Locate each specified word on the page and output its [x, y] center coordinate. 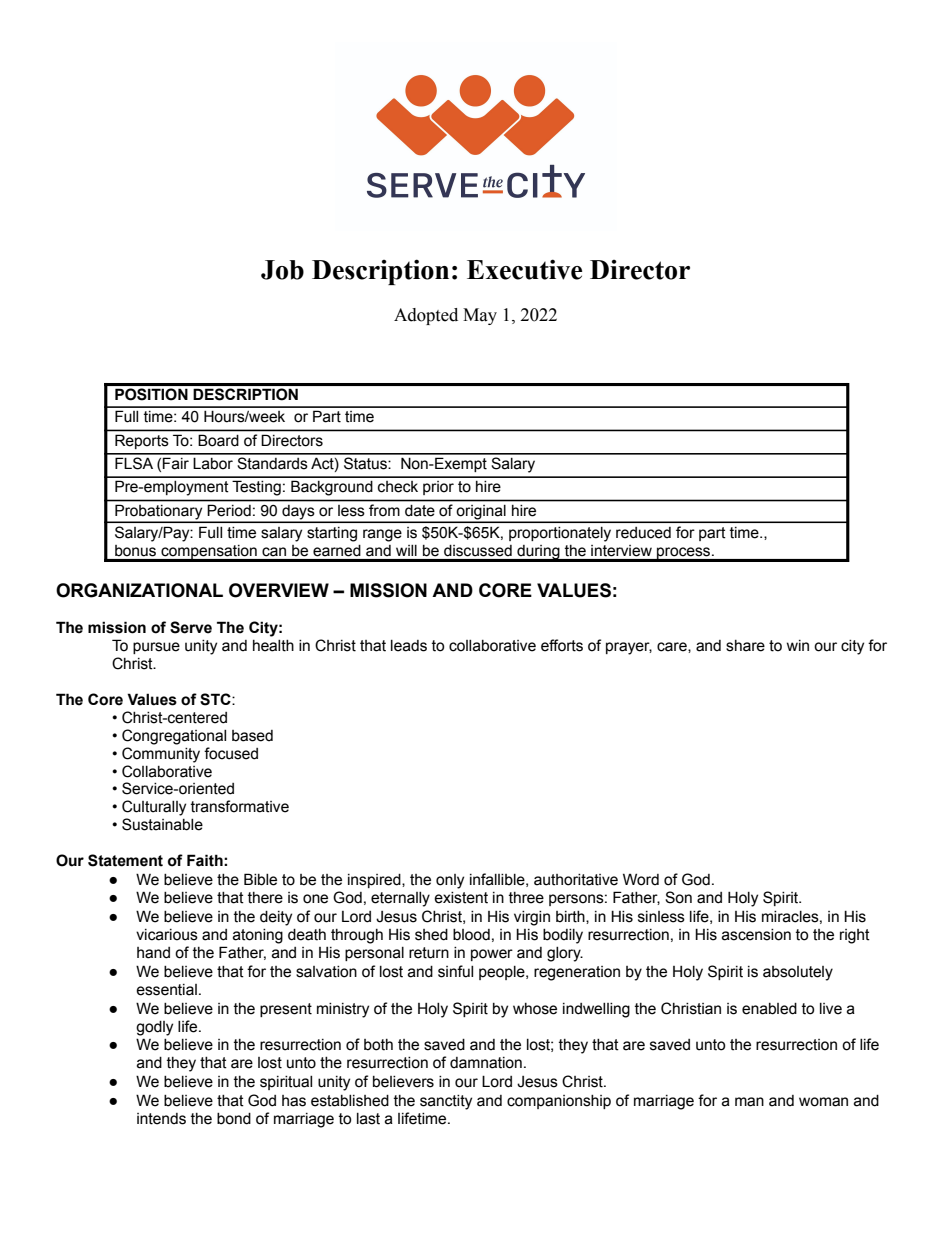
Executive [524, 269]
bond [234, 1119]
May [480, 316]
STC [216, 699]
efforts [562, 645]
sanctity [446, 1102]
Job [282, 270]
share [745, 646]
